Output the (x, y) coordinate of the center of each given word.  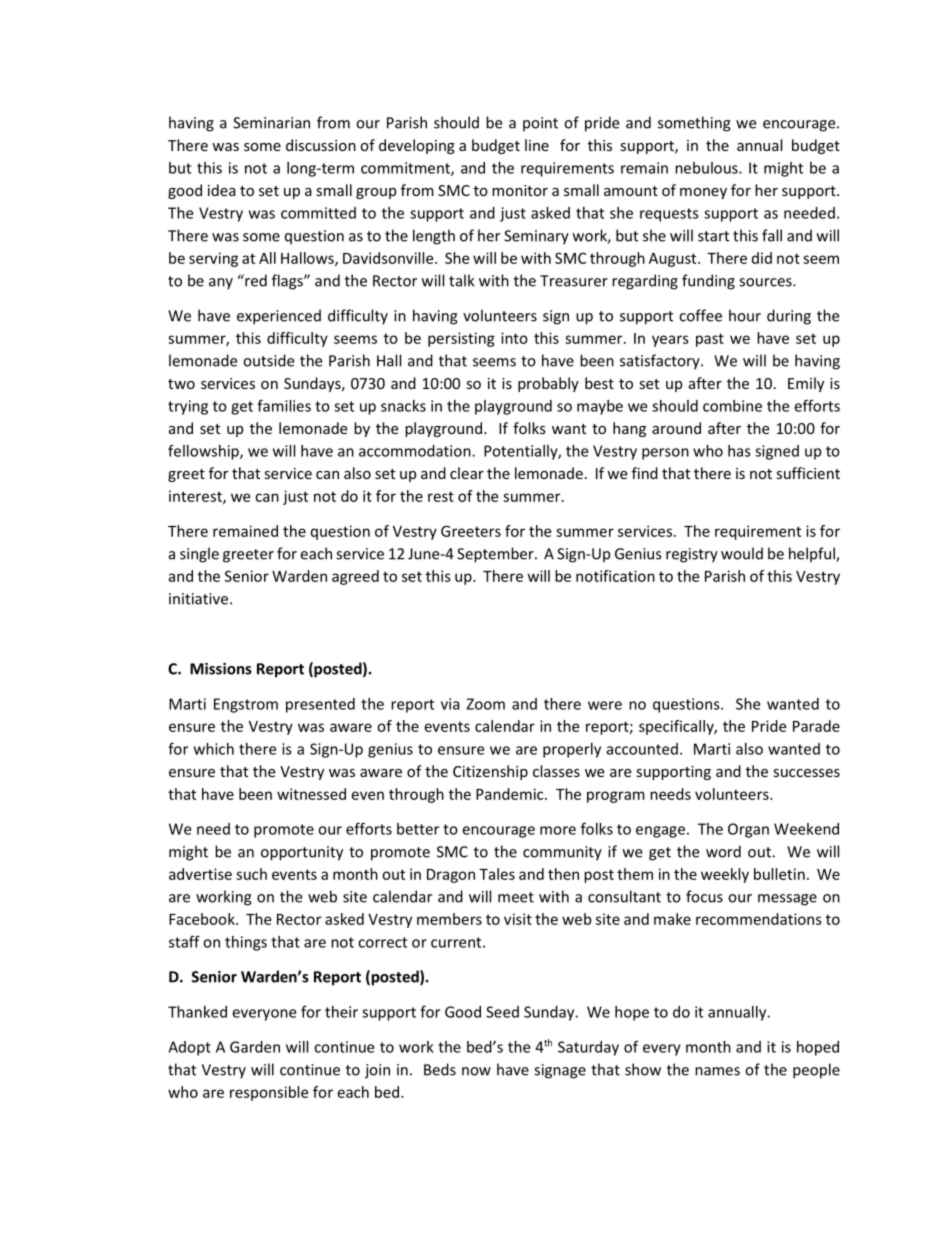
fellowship (204, 452)
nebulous (707, 168)
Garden (255, 1047)
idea (222, 190)
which (214, 749)
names (717, 1071)
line (537, 145)
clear (467, 473)
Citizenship (490, 772)
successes (806, 773)
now (476, 1071)
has (739, 451)
